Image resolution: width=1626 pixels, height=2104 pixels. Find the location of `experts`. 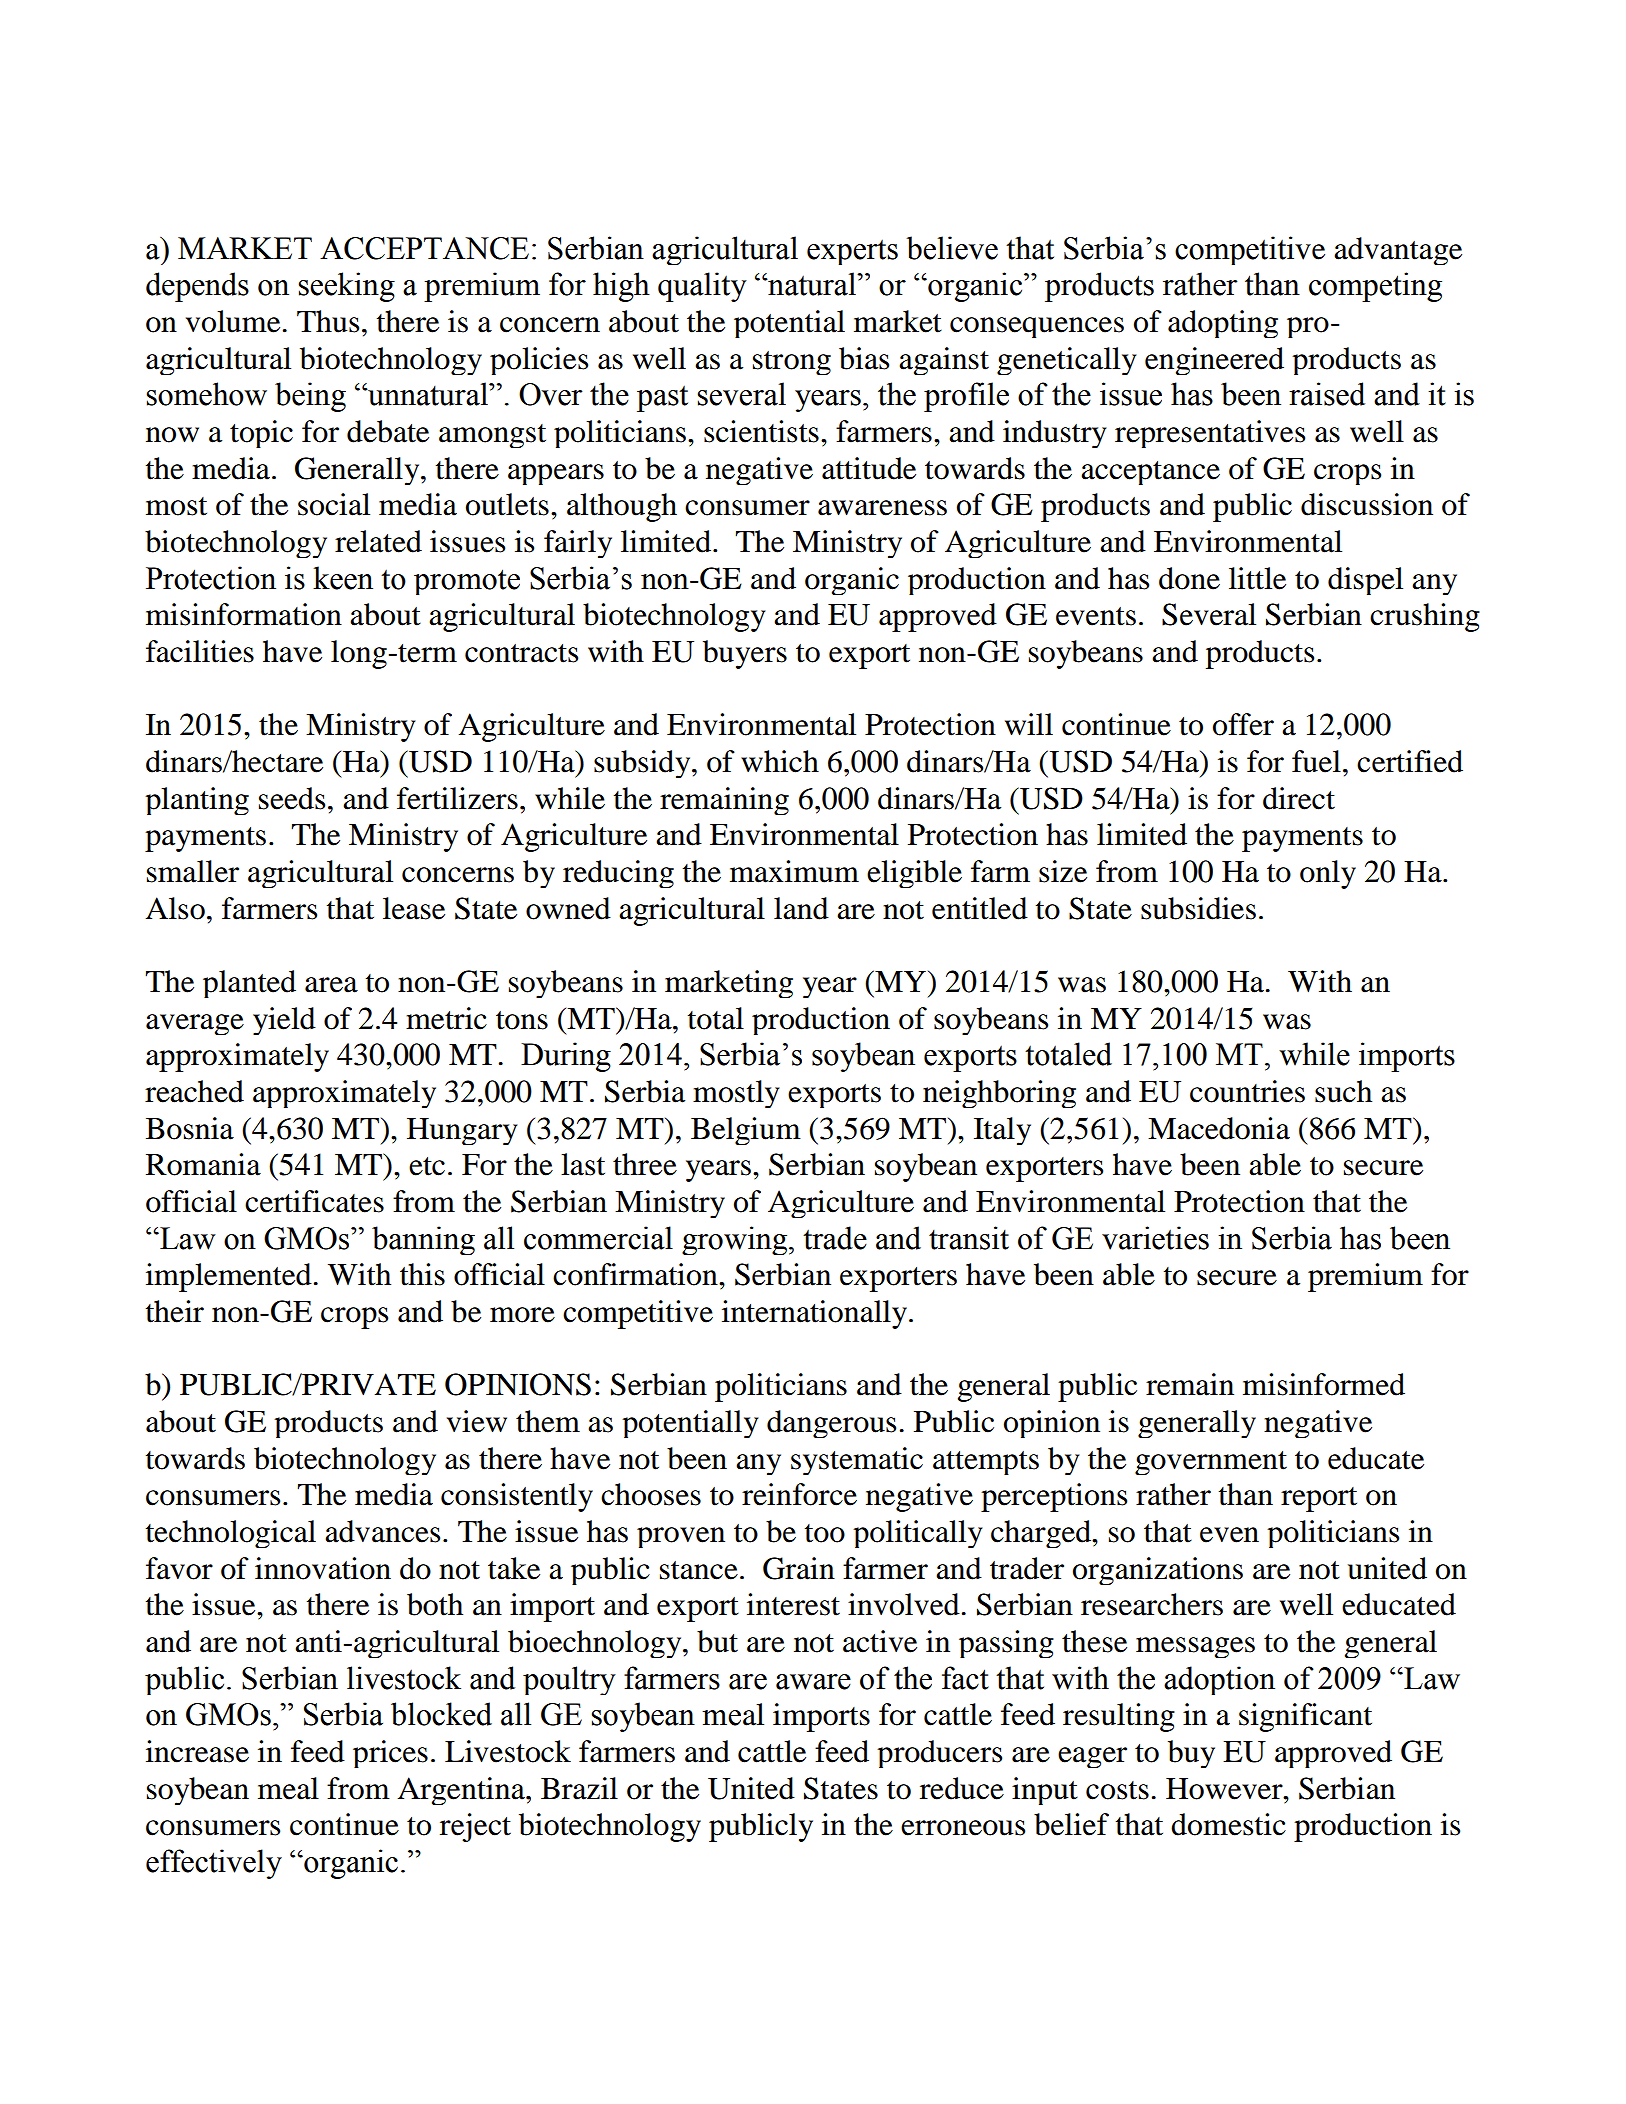

experts is located at coordinates (852, 252).
